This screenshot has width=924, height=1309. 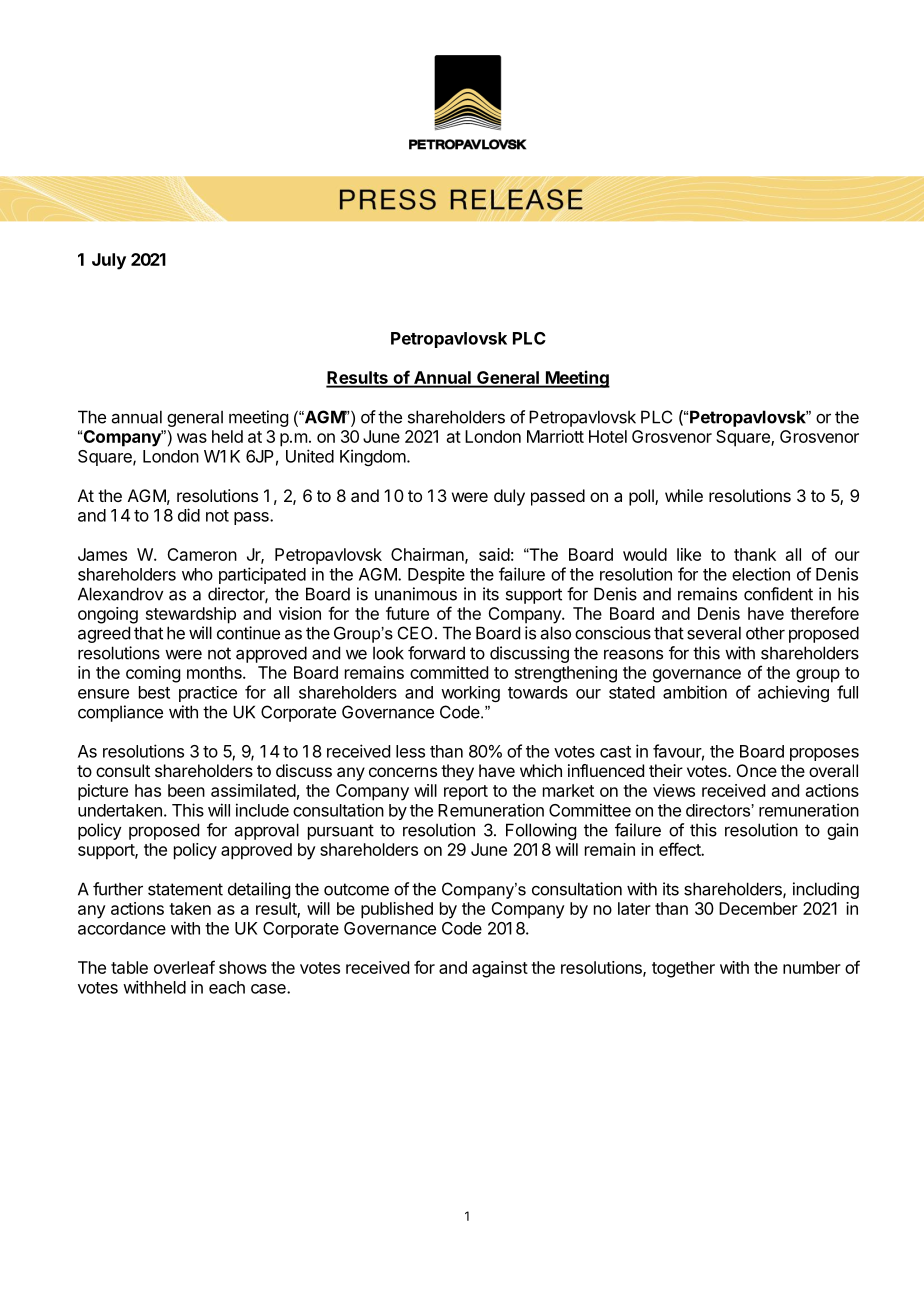 What do you see at coordinates (120, 713) in the screenshot?
I see `compliance` at bounding box center [120, 713].
